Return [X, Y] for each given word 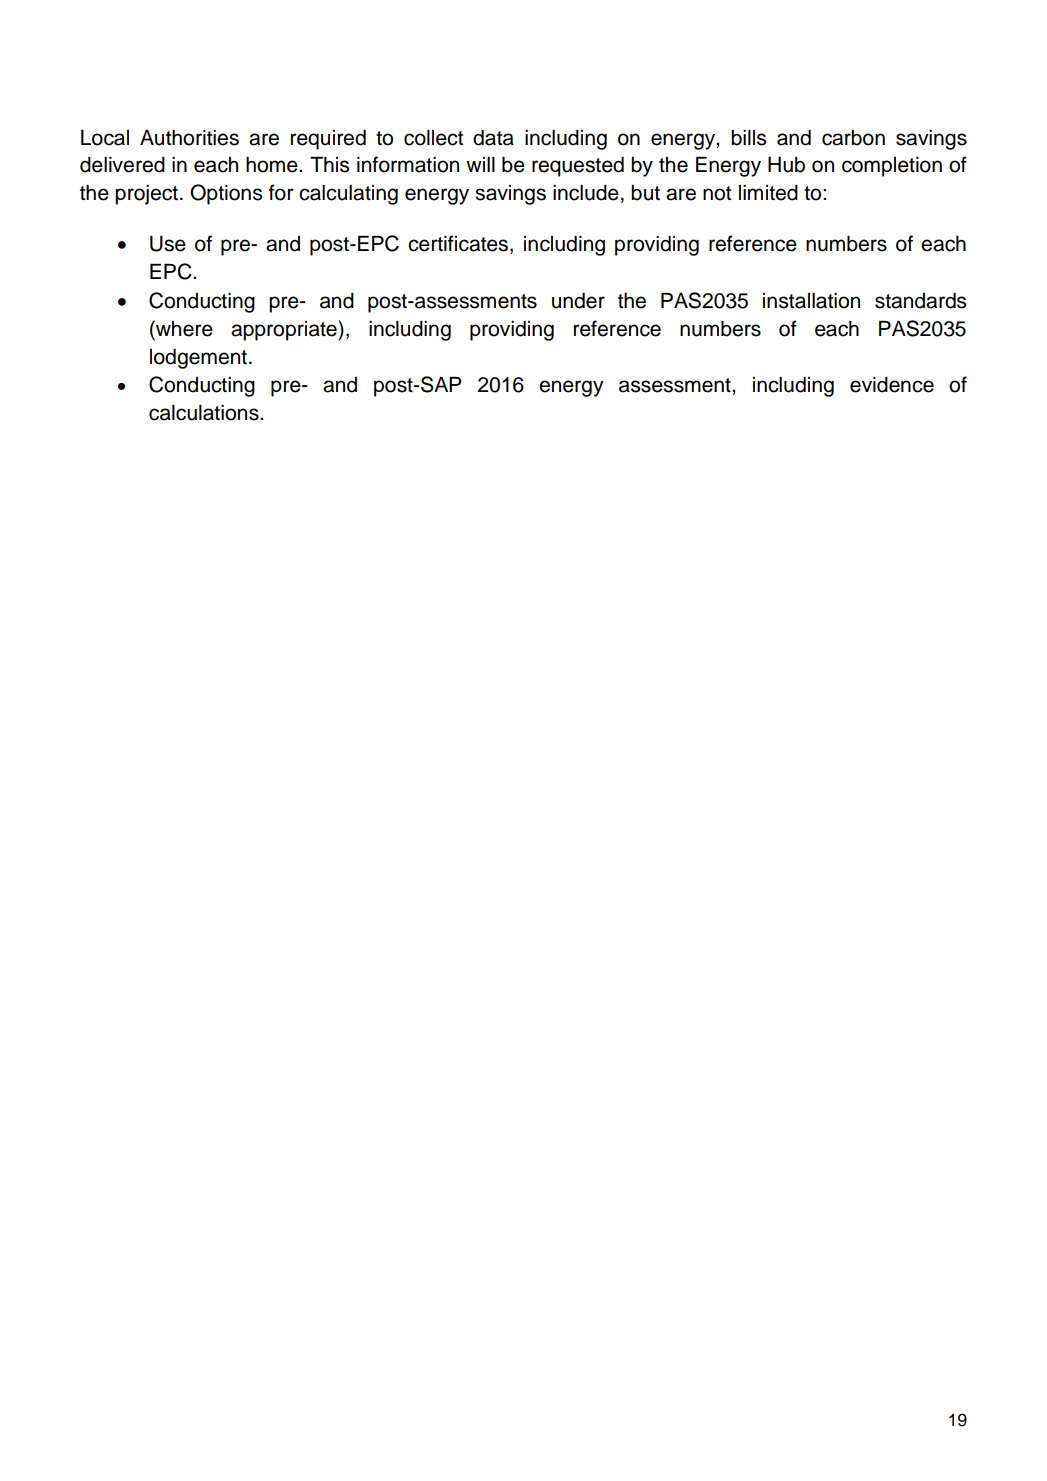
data [493, 138]
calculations [205, 413]
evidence [892, 385]
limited [768, 193]
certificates [459, 244]
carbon [853, 138]
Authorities [189, 138]
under [578, 301]
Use [168, 244]
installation [811, 301]
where [183, 328]
